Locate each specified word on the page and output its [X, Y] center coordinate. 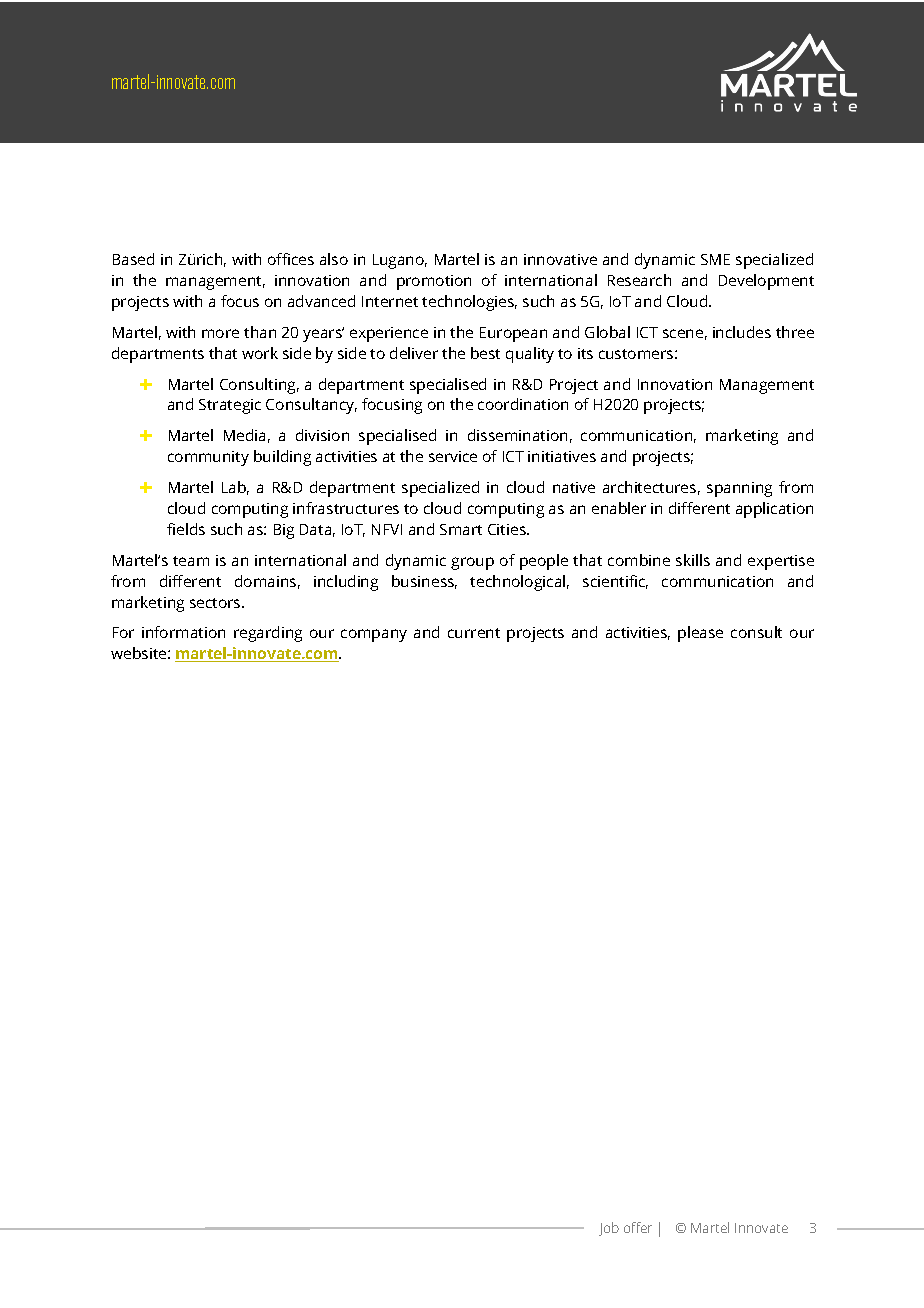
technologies [469, 303]
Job [609, 1229]
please [700, 634]
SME [715, 259]
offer [638, 1227]
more [220, 333]
